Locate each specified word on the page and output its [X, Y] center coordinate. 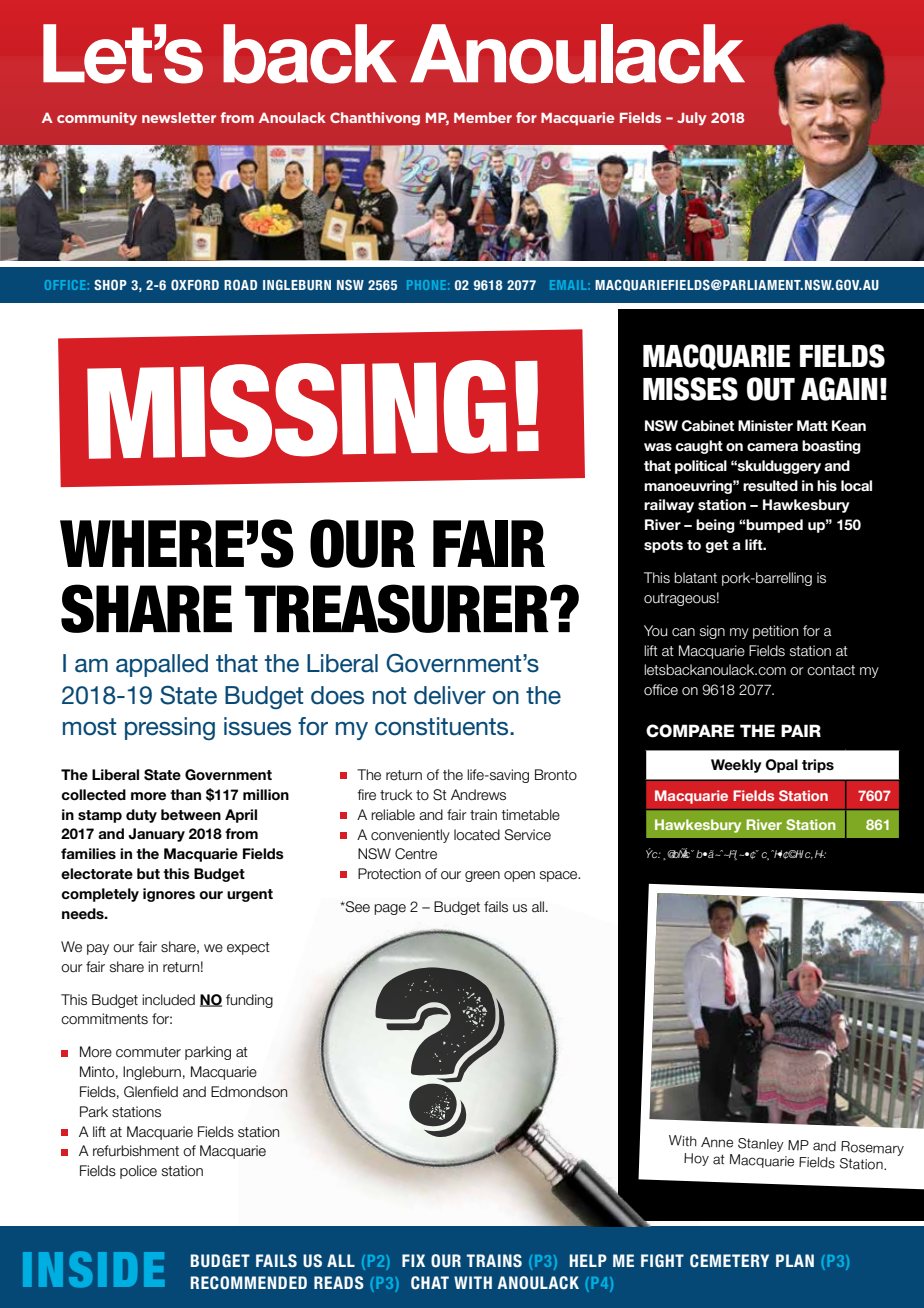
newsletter [179, 117]
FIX [413, 1260]
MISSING [297, 409]
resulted [770, 486]
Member [483, 117]
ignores [169, 895]
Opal [781, 766]
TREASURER [398, 608]
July [692, 119]
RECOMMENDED [249, 1283]
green [482, 876]
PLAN [795, 1260]
